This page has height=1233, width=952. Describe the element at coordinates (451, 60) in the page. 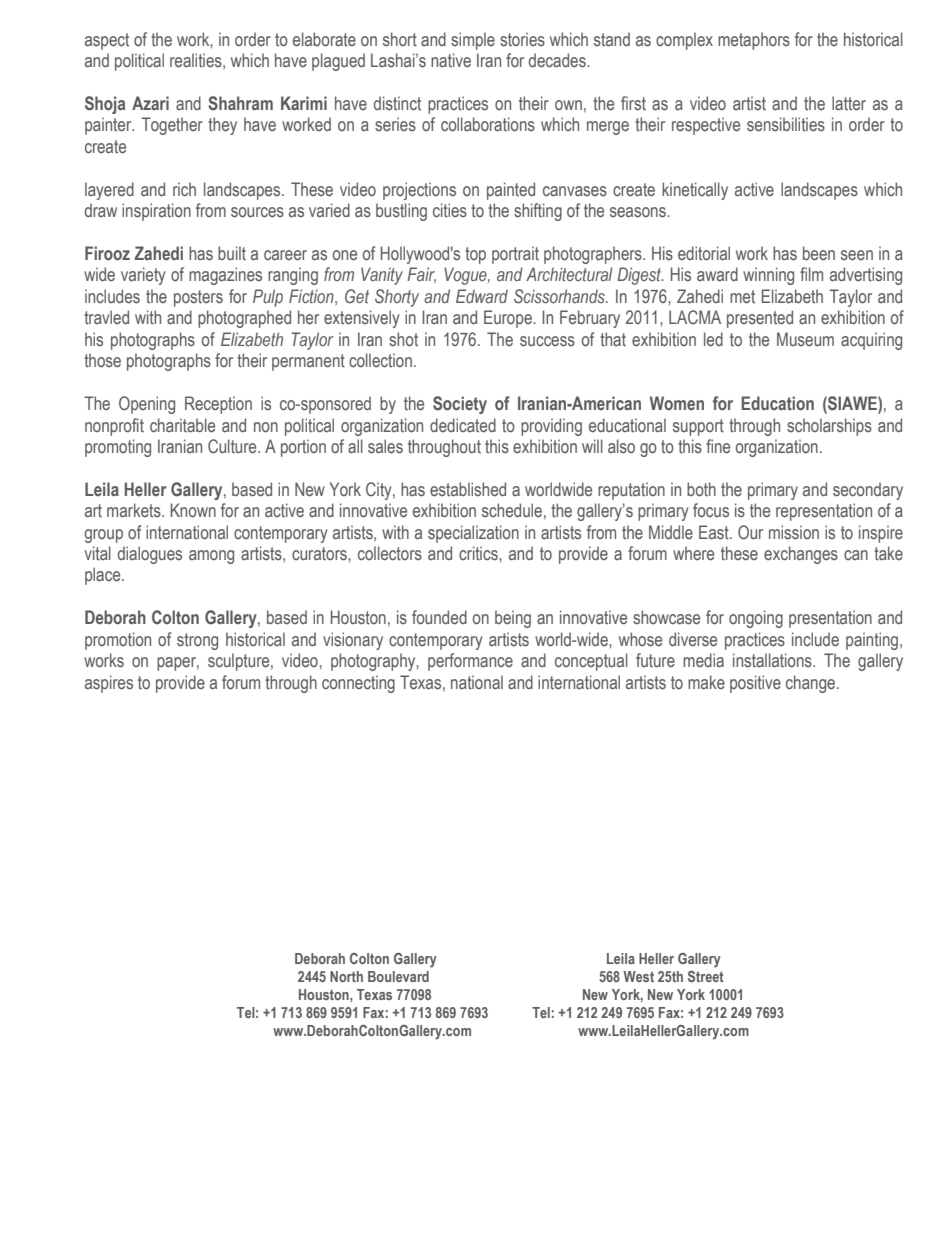

I see `native` at that location.
